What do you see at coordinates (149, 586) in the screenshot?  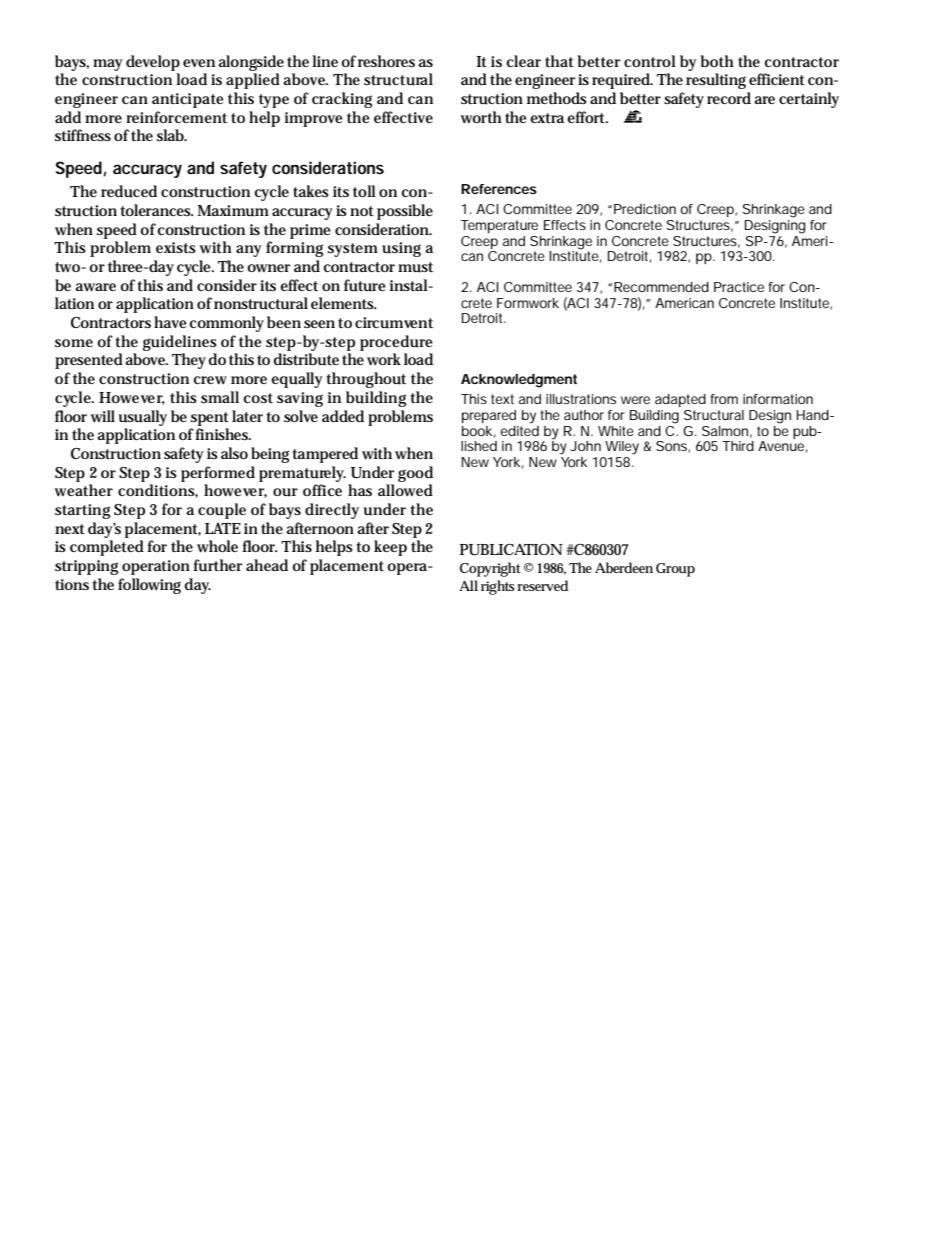 I see `following` at bounding box center [149, 586].
